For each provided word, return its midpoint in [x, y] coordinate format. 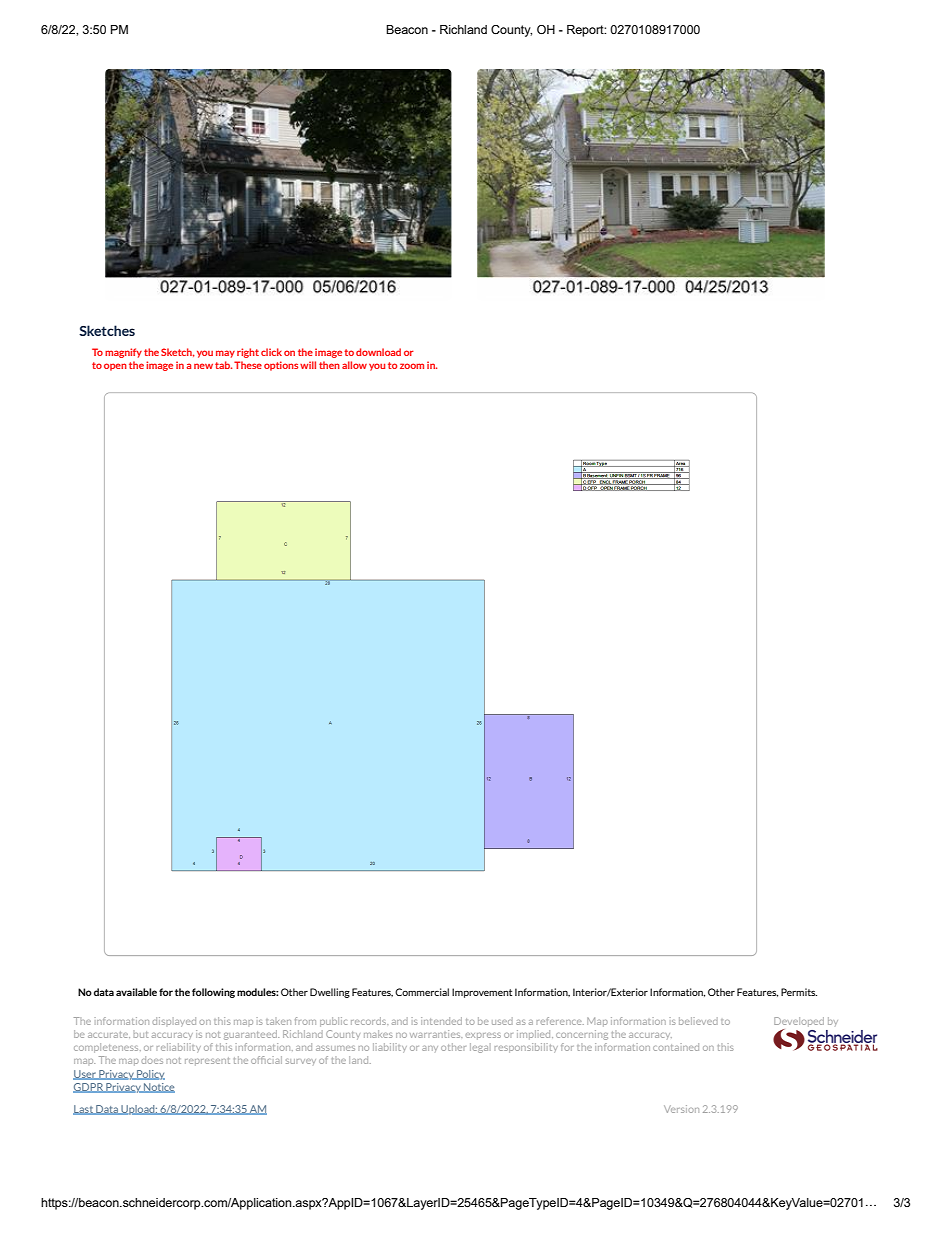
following [213, 993]
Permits [799, 992]
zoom [412, 366]
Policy [150, 1075]
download [378, 352]
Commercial [422, 992]
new [203, 366]
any [430, 1049]
